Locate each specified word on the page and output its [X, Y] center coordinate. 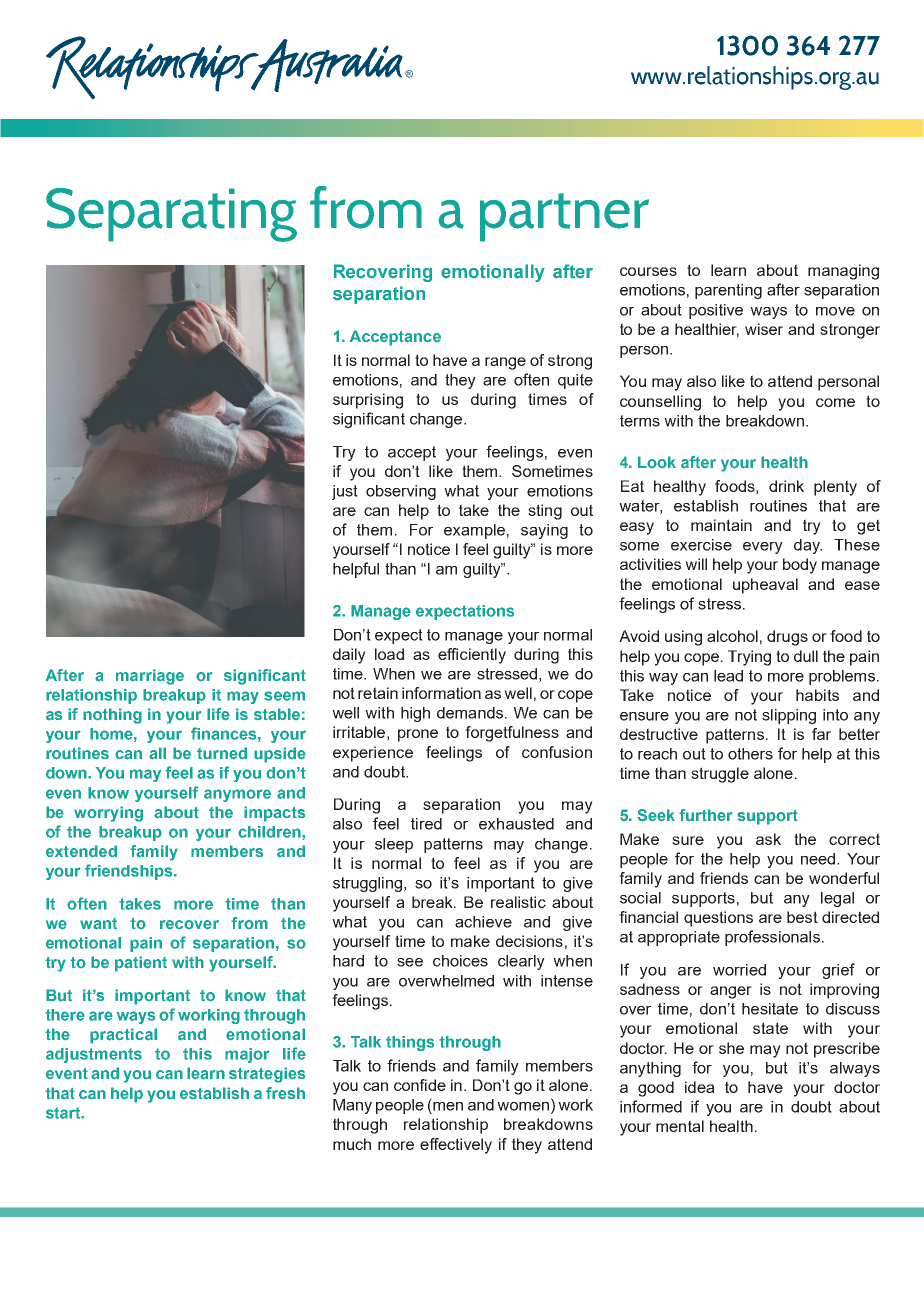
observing [401, 492]
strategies [267, 1075]
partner [564, 217]
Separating [171, 215]
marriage [150, 677]
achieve [483, 922]
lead [728, 676]
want [98, 924]
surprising [368, 401]
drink [786, 486]
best [802, 917]
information [441, 693]
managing [843, 272]
